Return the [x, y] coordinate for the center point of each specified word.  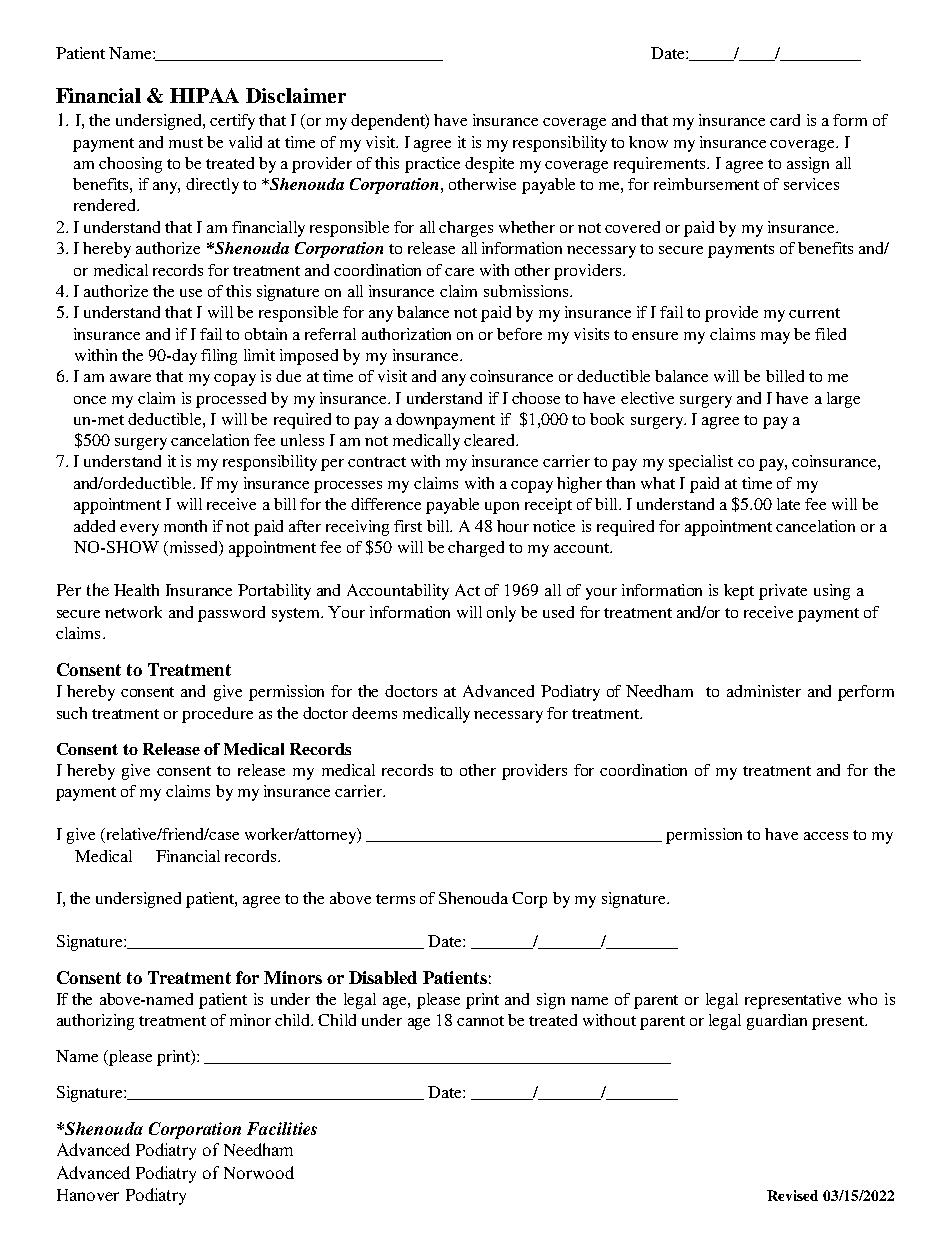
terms [395, 899]
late [788, 504]
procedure [217, 715]
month [185, 526]
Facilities [282, 1128]
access [826, 836]
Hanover [88, 1195]
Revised [792, 1195]
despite [489, 165]
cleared [491, 440]
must [186, 143]
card [785, 120]
